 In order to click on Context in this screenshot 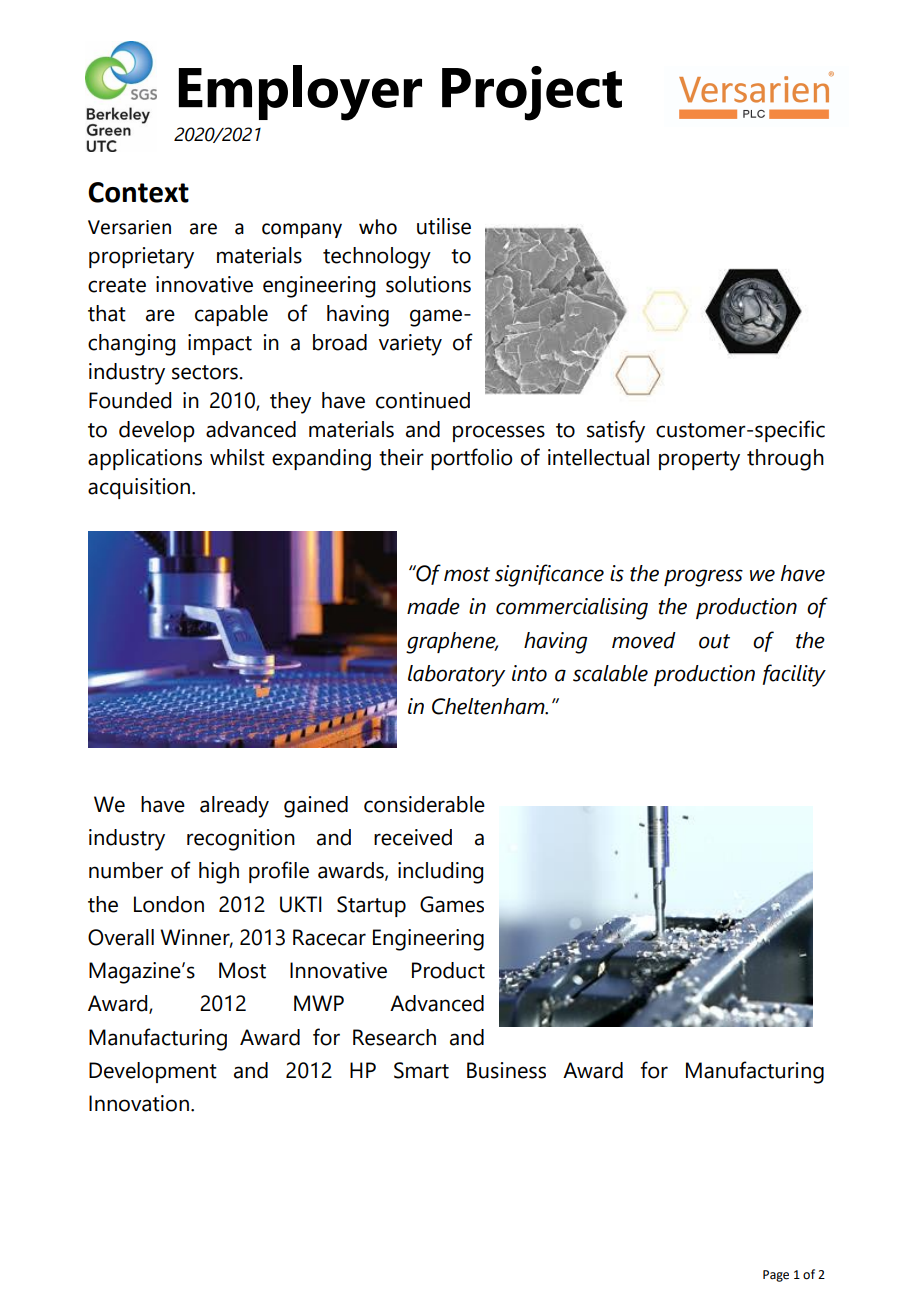, I will do `click(138, 192)`.
